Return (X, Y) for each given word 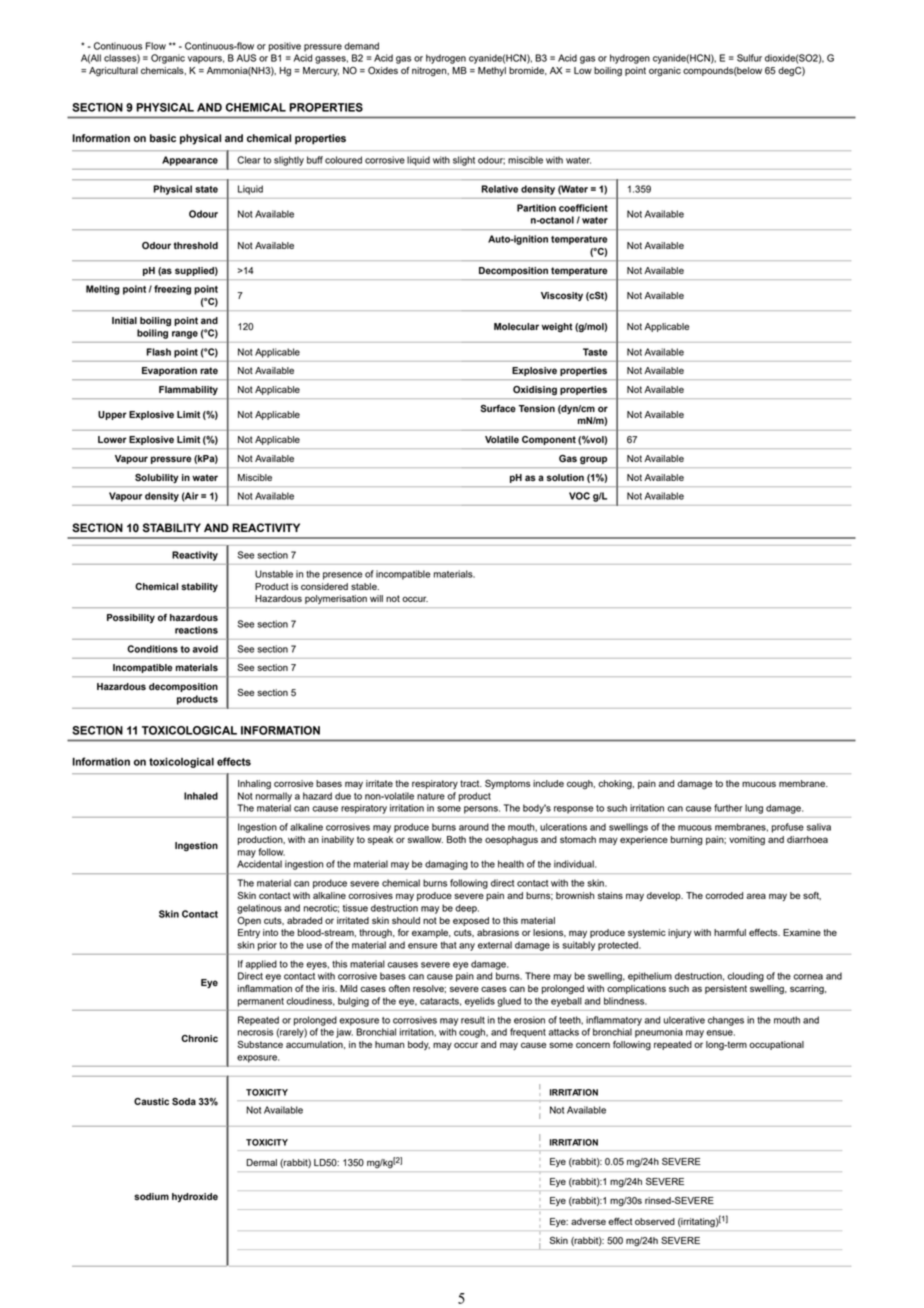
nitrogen (430, 71)
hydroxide (195, 1197)
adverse (588, 1221)
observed (655, 1221)
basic (163, 138)
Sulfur (749, 58)
